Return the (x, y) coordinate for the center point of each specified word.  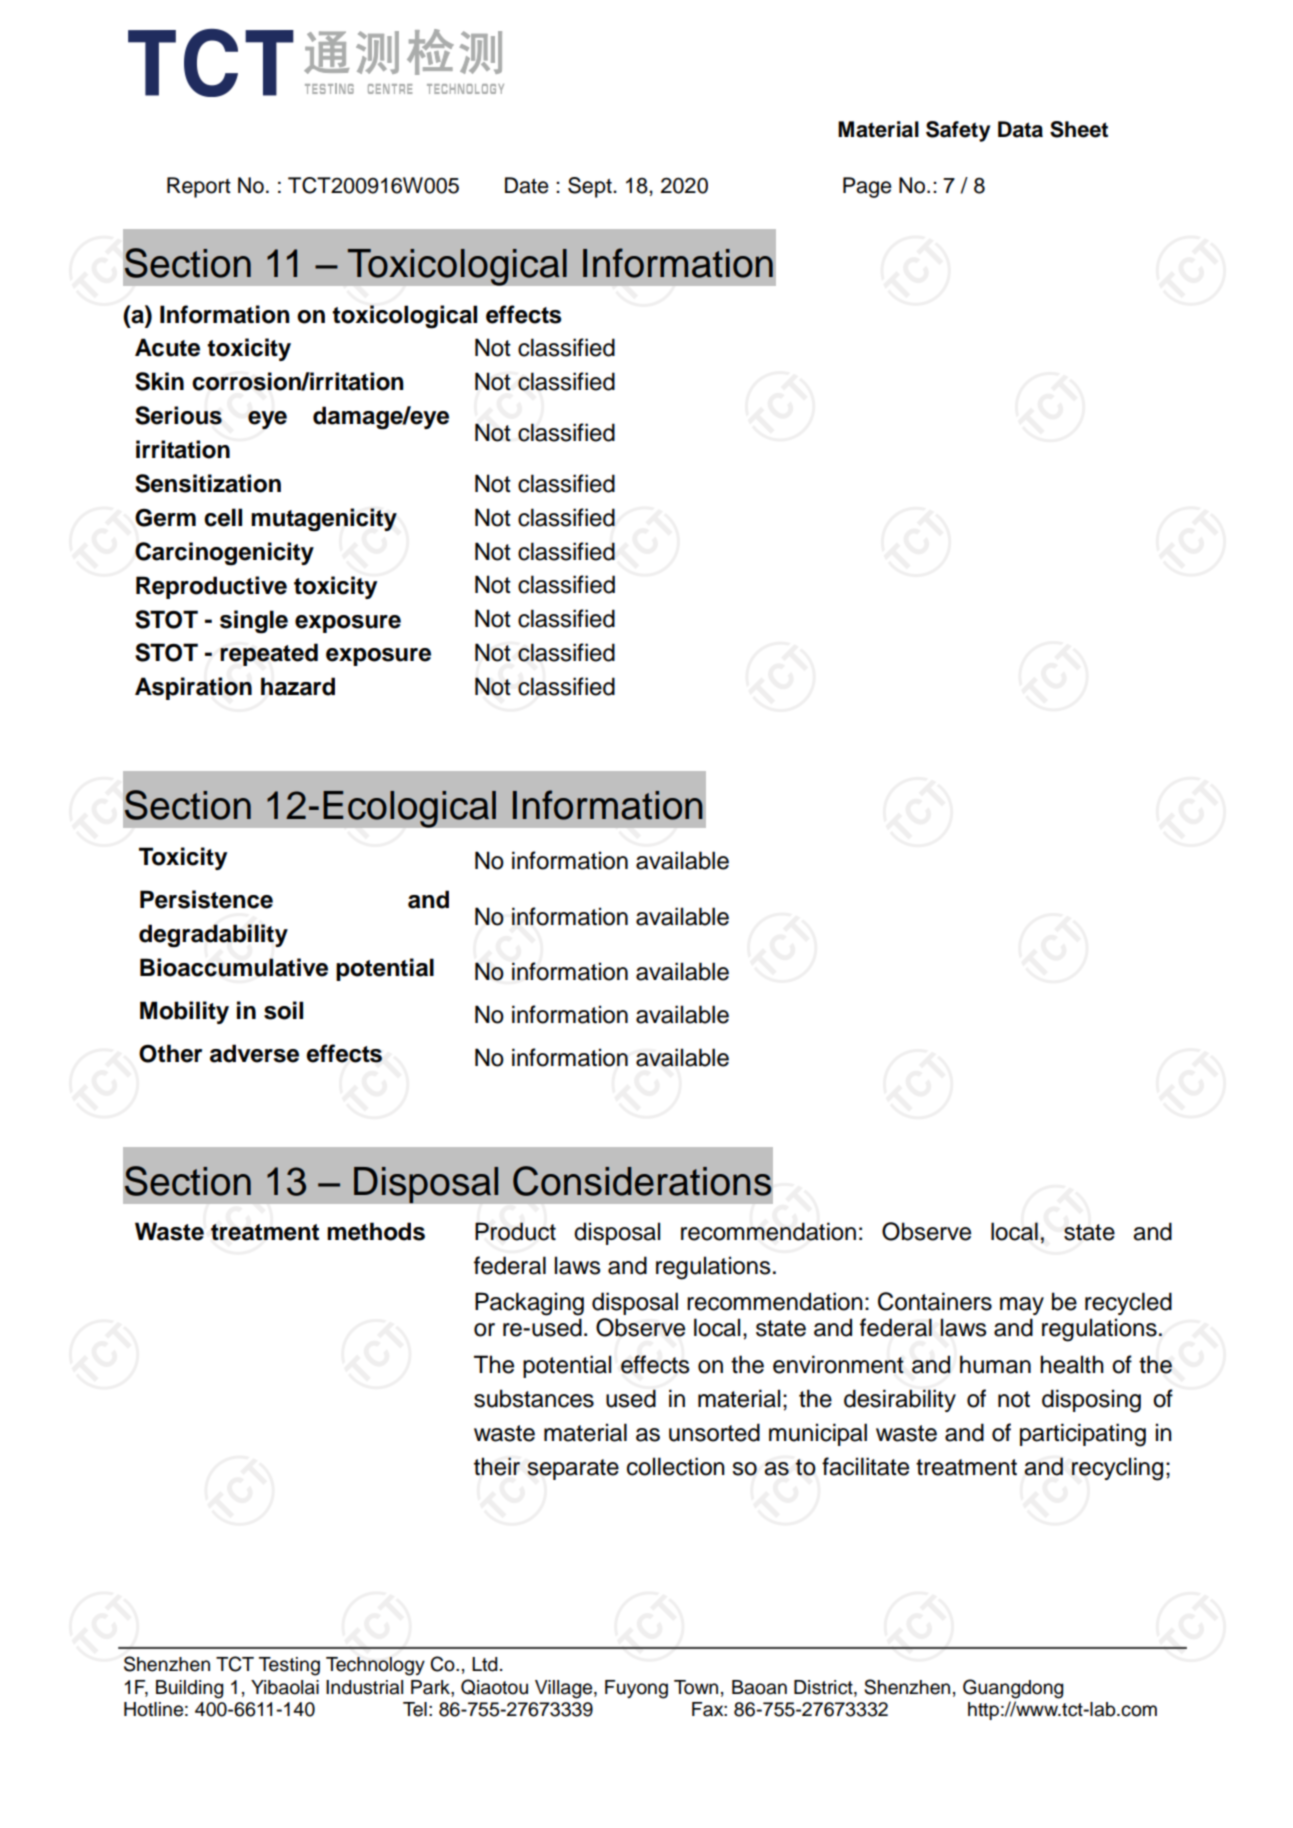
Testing (289, 1666)
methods (376, 1231)
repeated (269, 654)
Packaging (529, 1304)
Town (696, 1687)
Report (199, 187)
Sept (591, 187)
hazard (298, 686)
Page (867, 187)
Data (1020, 129)
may (1022, 1306)
